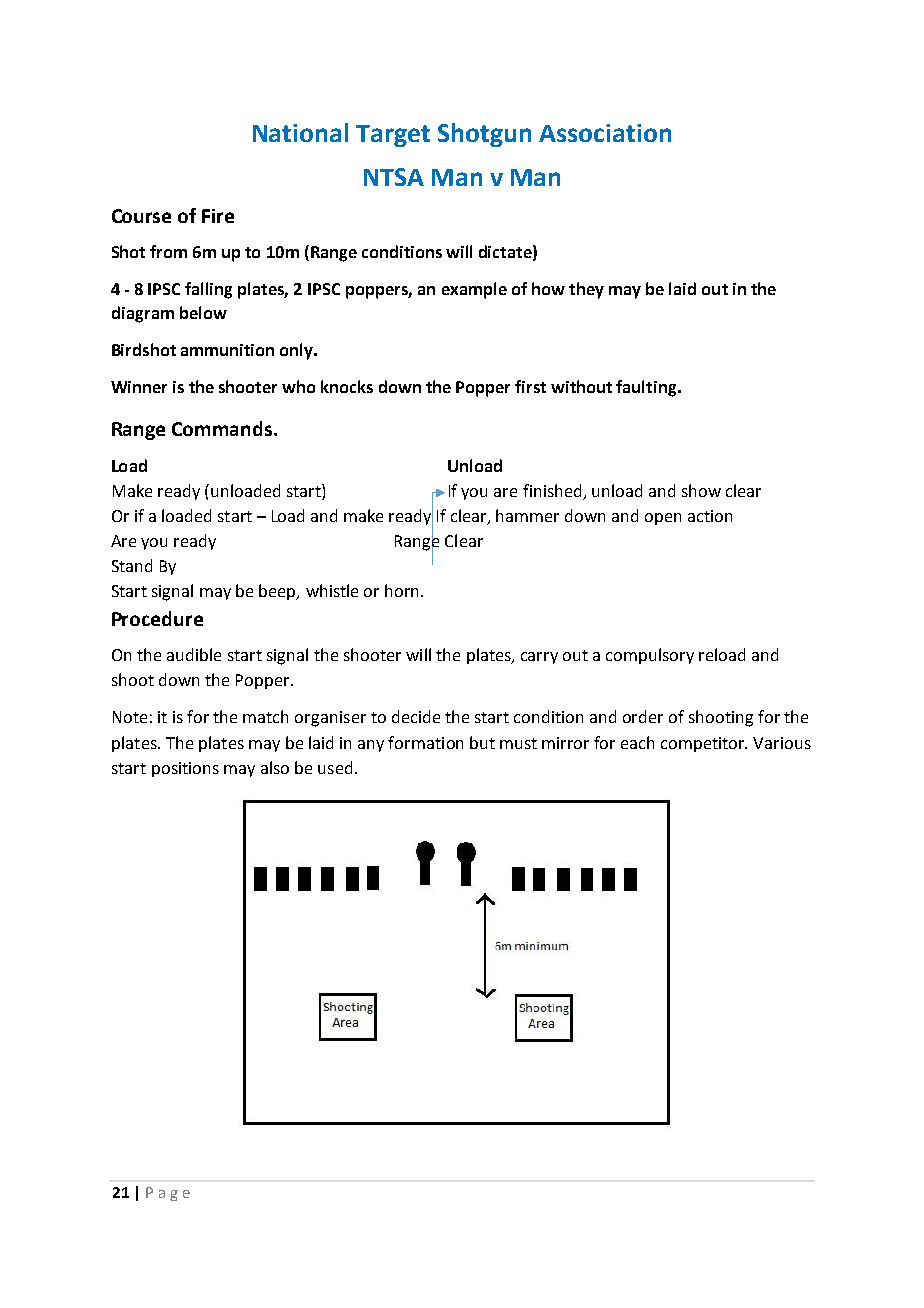  I want to click on Stand, so click(132, 565).
